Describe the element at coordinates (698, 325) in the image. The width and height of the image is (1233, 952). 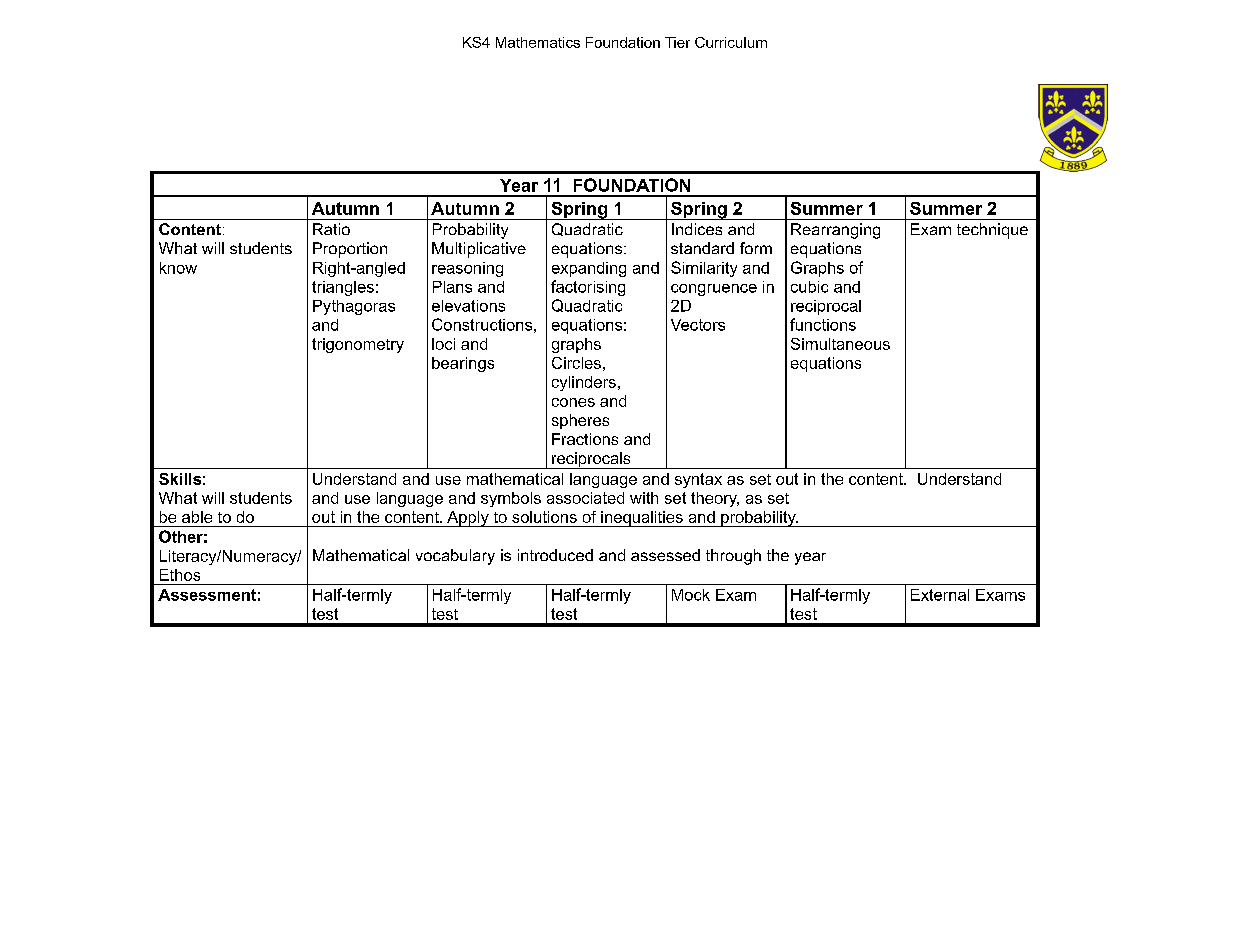
I see `Vectors` at that location.
